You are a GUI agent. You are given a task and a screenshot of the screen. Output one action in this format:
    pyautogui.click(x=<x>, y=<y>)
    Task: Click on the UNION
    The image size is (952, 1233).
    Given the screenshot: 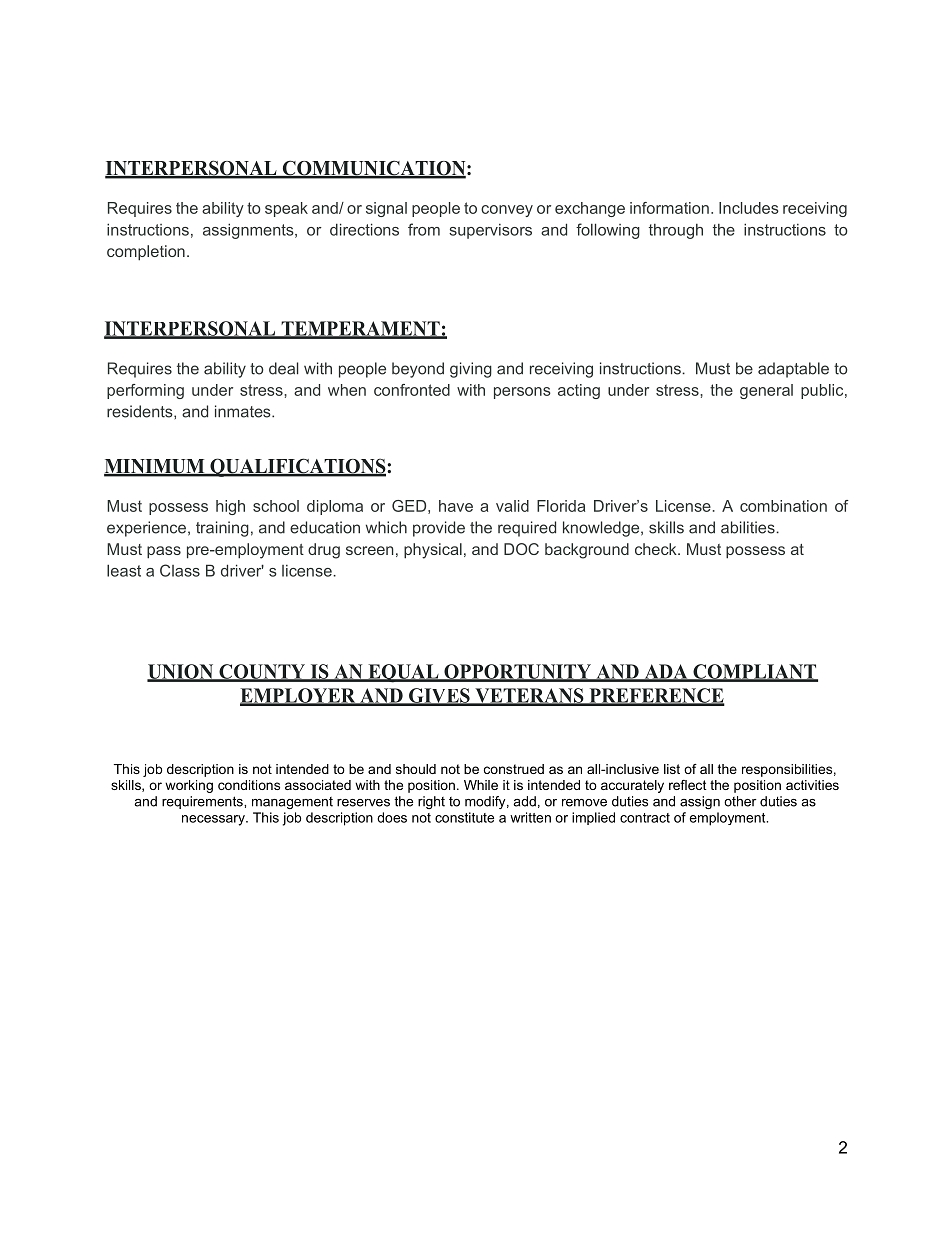 What is the action you would take?
    pyautogui.click(x=181, y=672)
